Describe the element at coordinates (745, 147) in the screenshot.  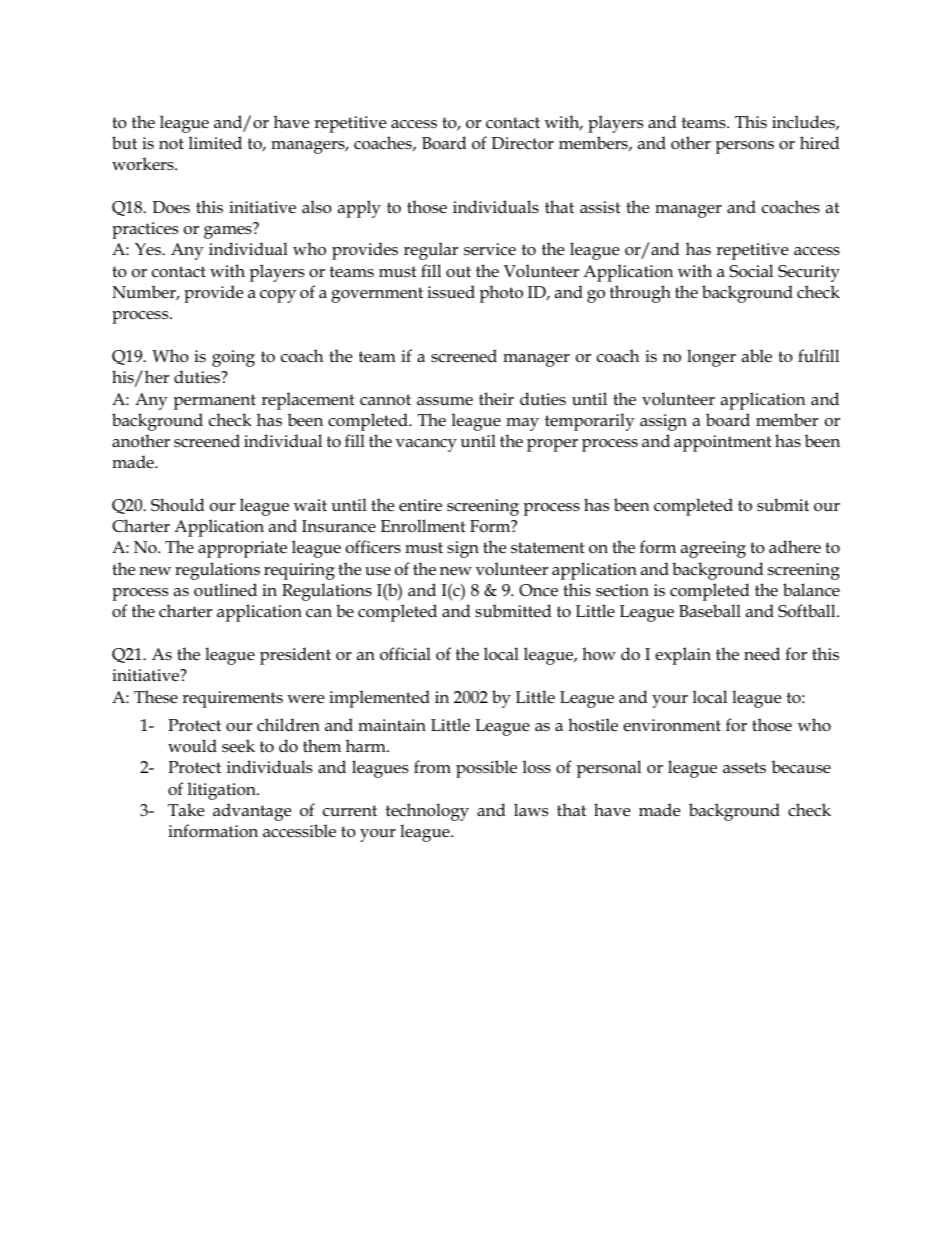
I see `persons` at that location.
